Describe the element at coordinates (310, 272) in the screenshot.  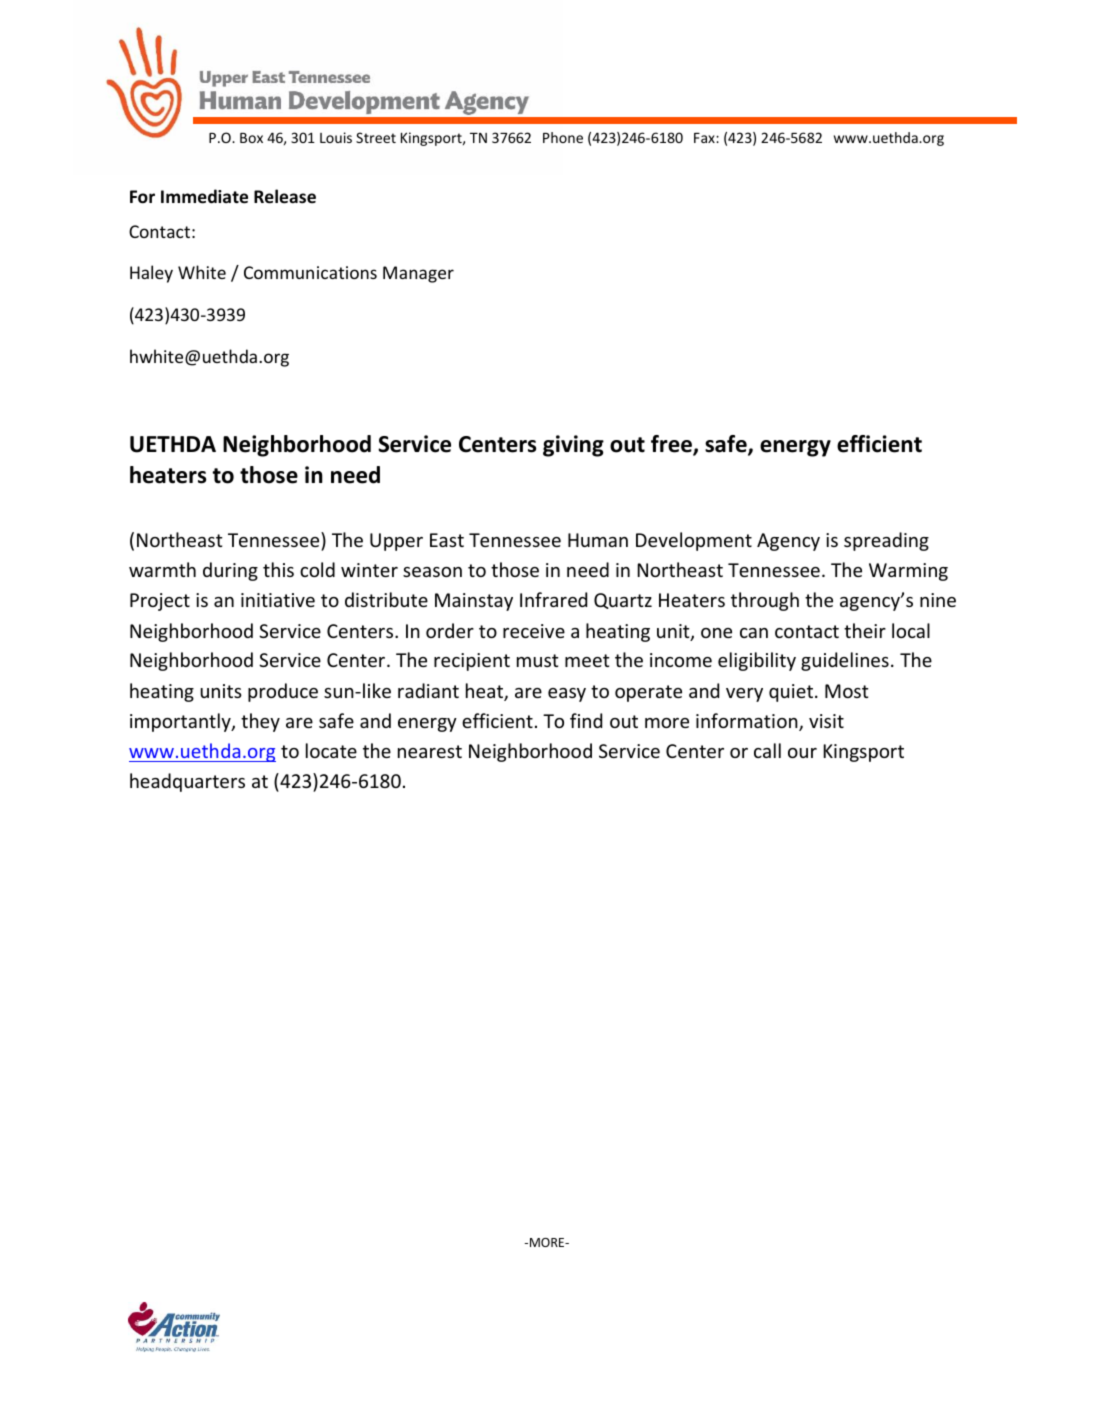
I see `Communications` at that location.
